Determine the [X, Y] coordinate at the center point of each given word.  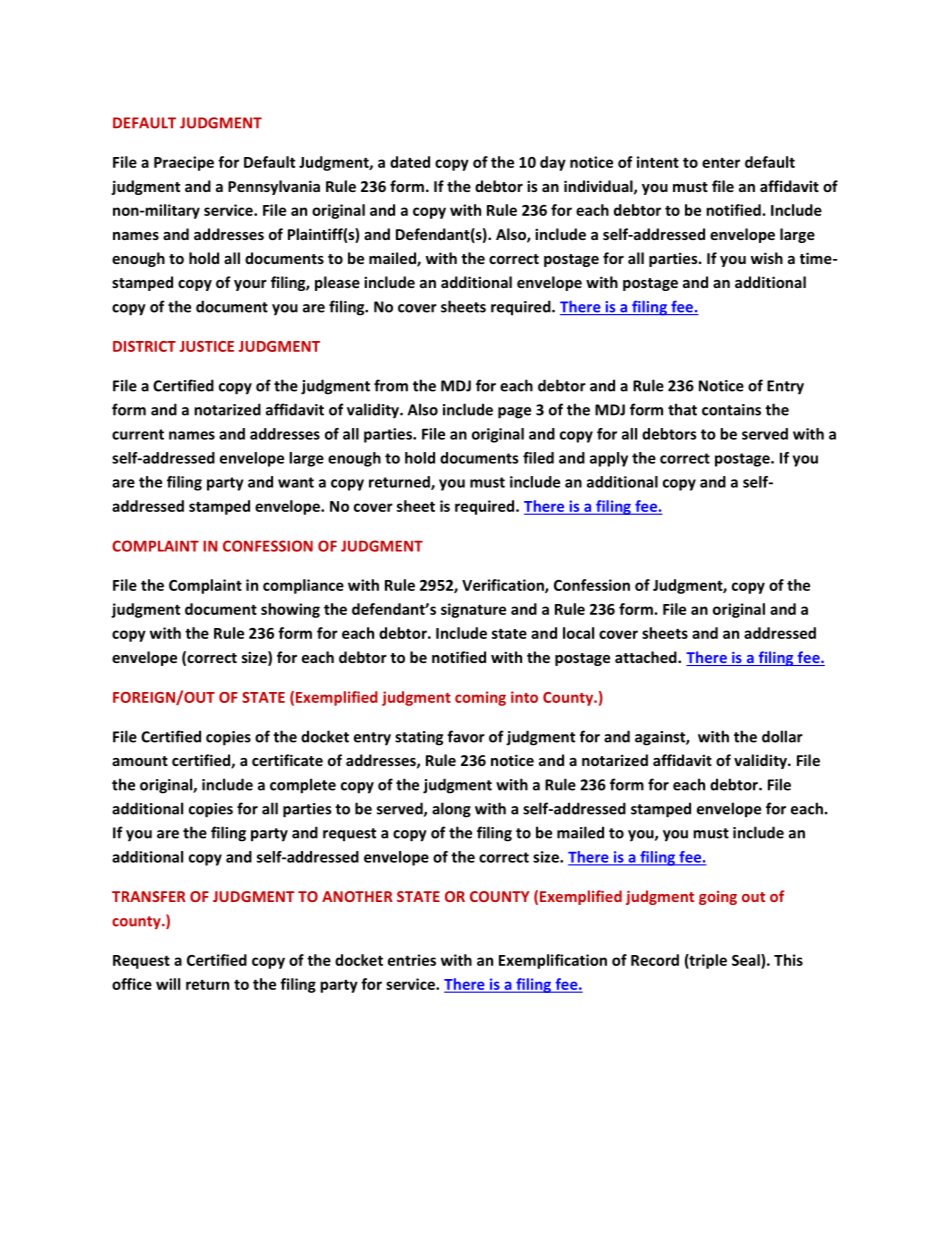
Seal [747, 960]
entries [412, 960]
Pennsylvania [274, 187]
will [168, 984]
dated [410, 162]
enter [721, 163]
